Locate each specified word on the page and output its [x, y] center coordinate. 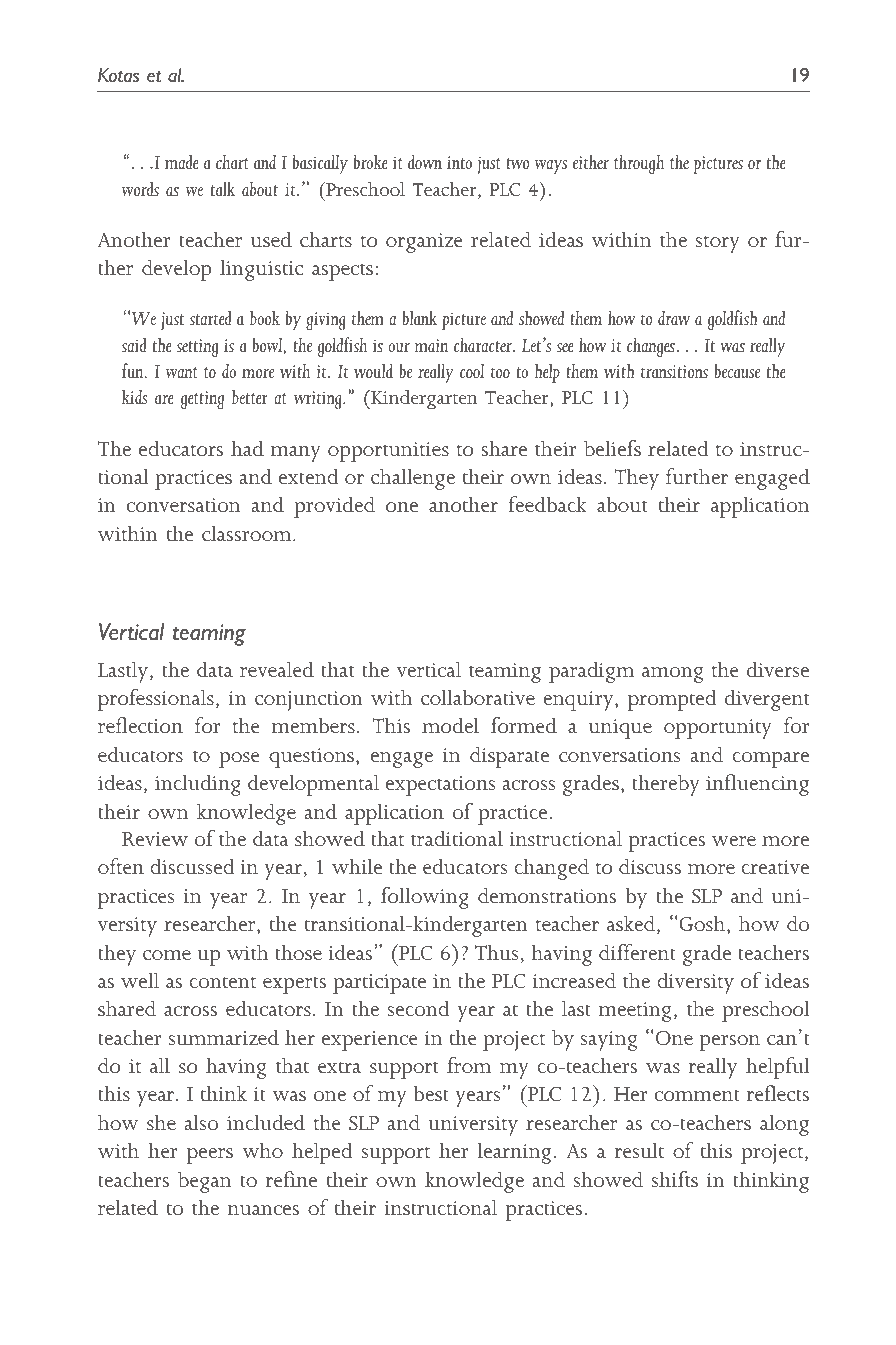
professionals [156, 700]
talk [223, 189]
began [204, 1182]
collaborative [478, 697]
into [459, 163]
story [718, 244]
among [672, 675]
